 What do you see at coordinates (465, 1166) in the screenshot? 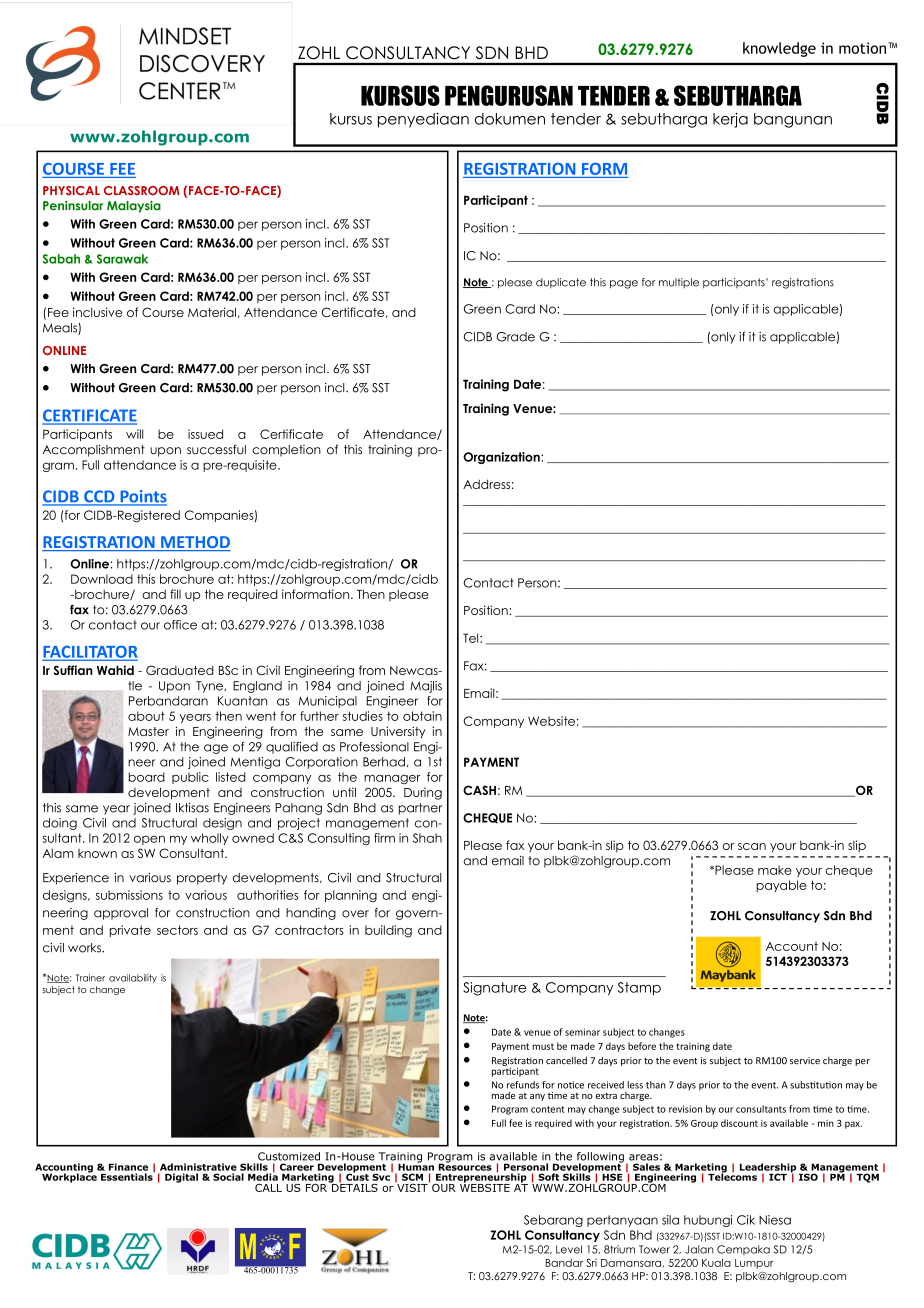
I see `Resources` at bounding box center [465, 1166].
